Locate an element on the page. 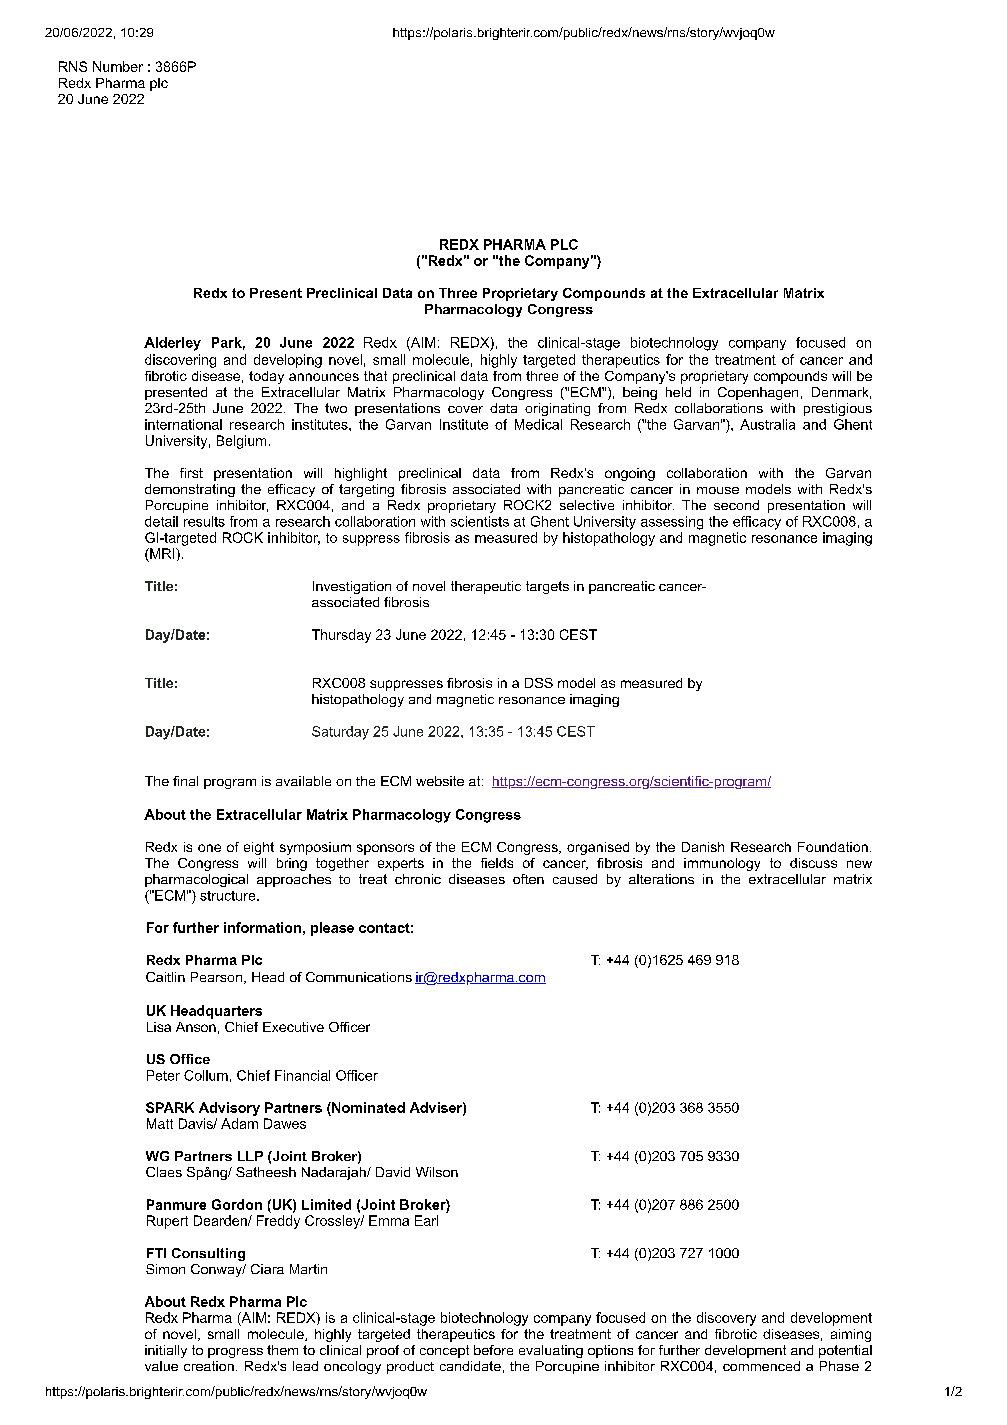 This image has height=1425, width=1007. immunology is located at coordinates (722, 864).
